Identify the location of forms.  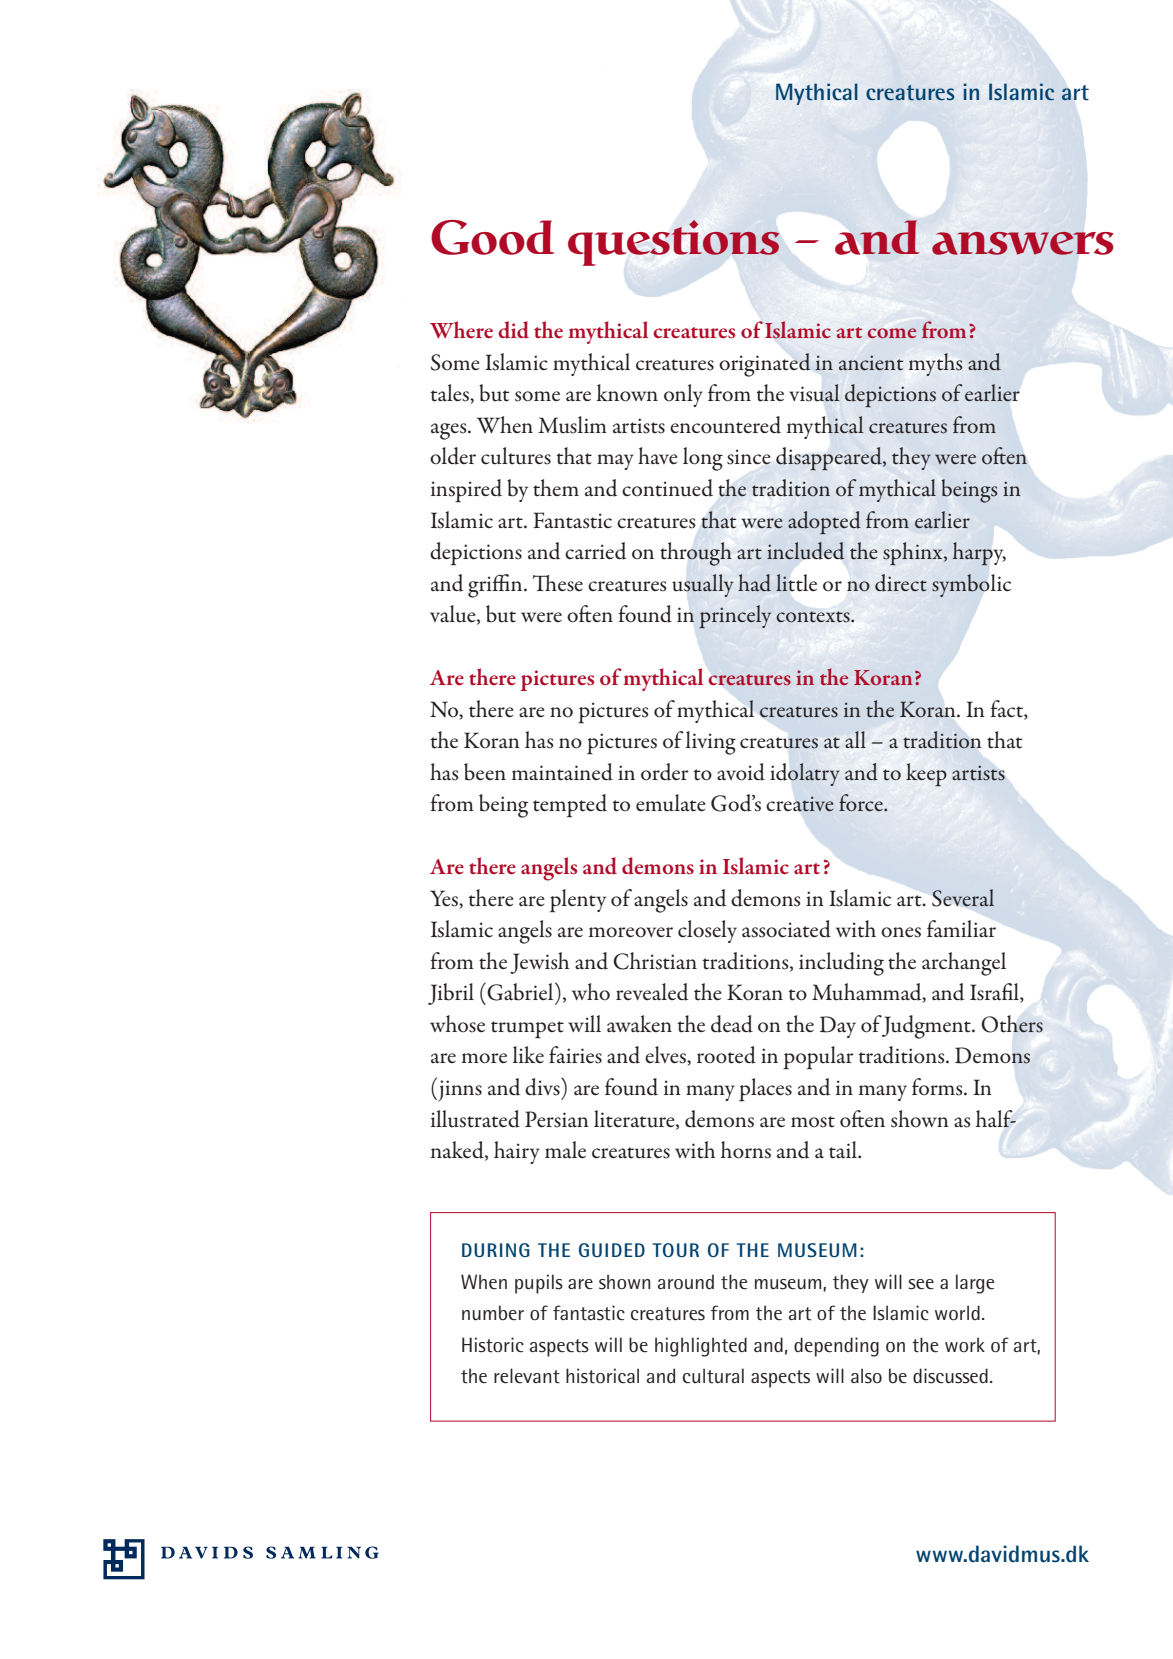
(938, 1087).
